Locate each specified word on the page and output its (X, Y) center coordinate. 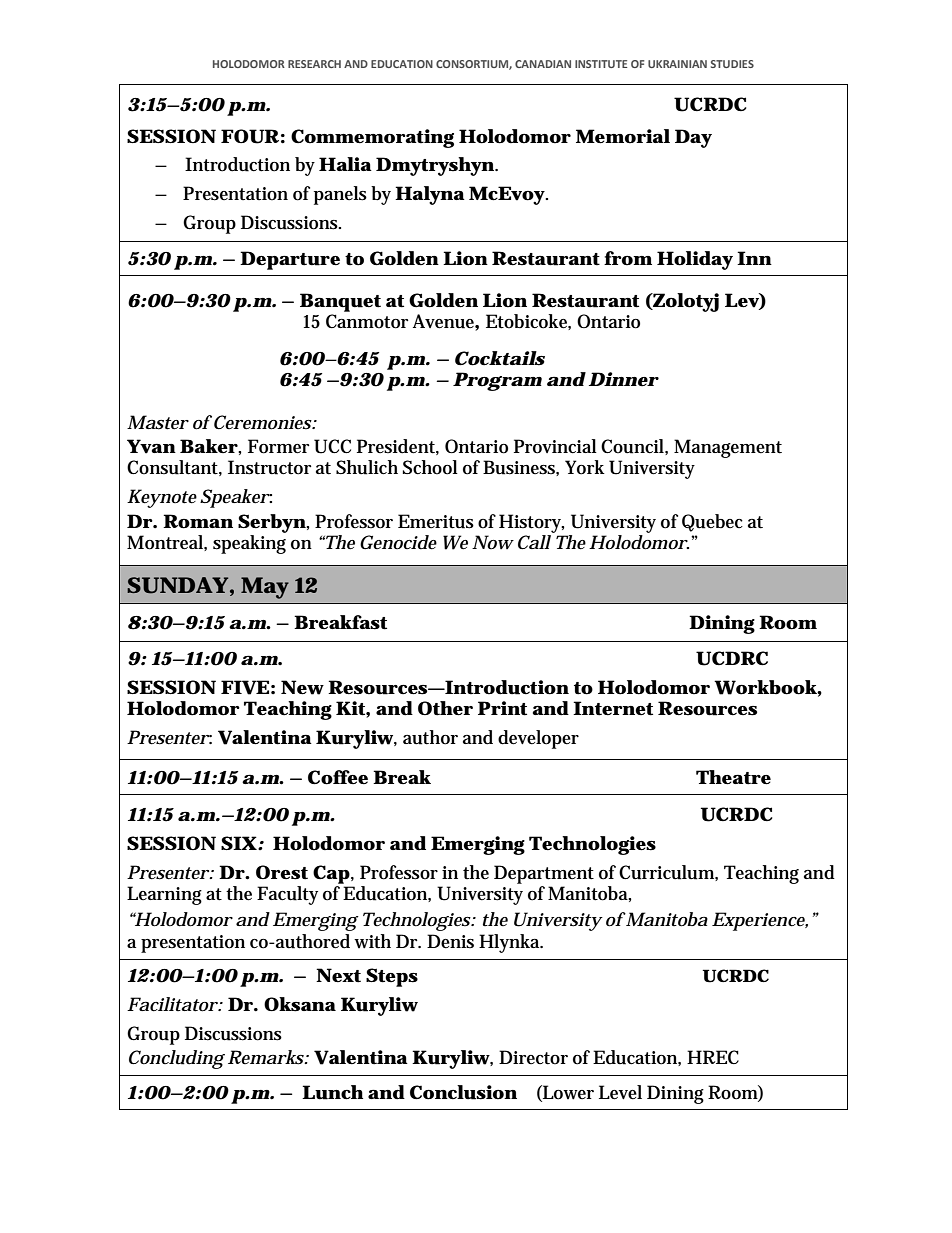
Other (445, 708)
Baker (209, 446)
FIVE (245, 687)
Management (728, 448)
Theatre (733, 777)
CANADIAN (543, 64)
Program (497, 381)
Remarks (267, 1057)
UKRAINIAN (677, 64)
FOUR (250, 136)
